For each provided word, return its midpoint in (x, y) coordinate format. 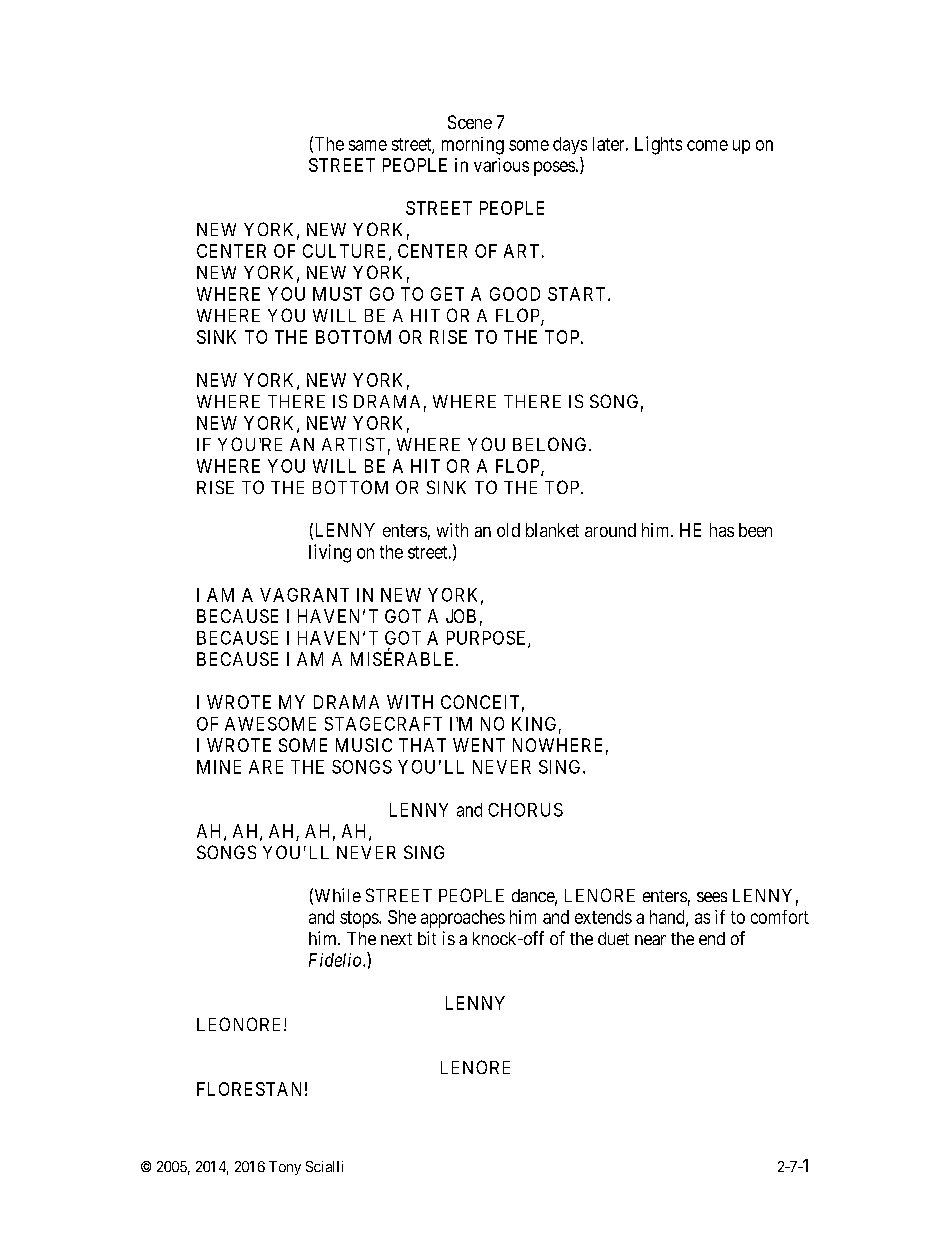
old (508, 530)
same (368, 145)
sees (712, 897)
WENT (479, 745)
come (707, 145)
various (501, 165)
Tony (285, 1168)
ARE (266, 767)
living (330, 553)
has (722, 530)
